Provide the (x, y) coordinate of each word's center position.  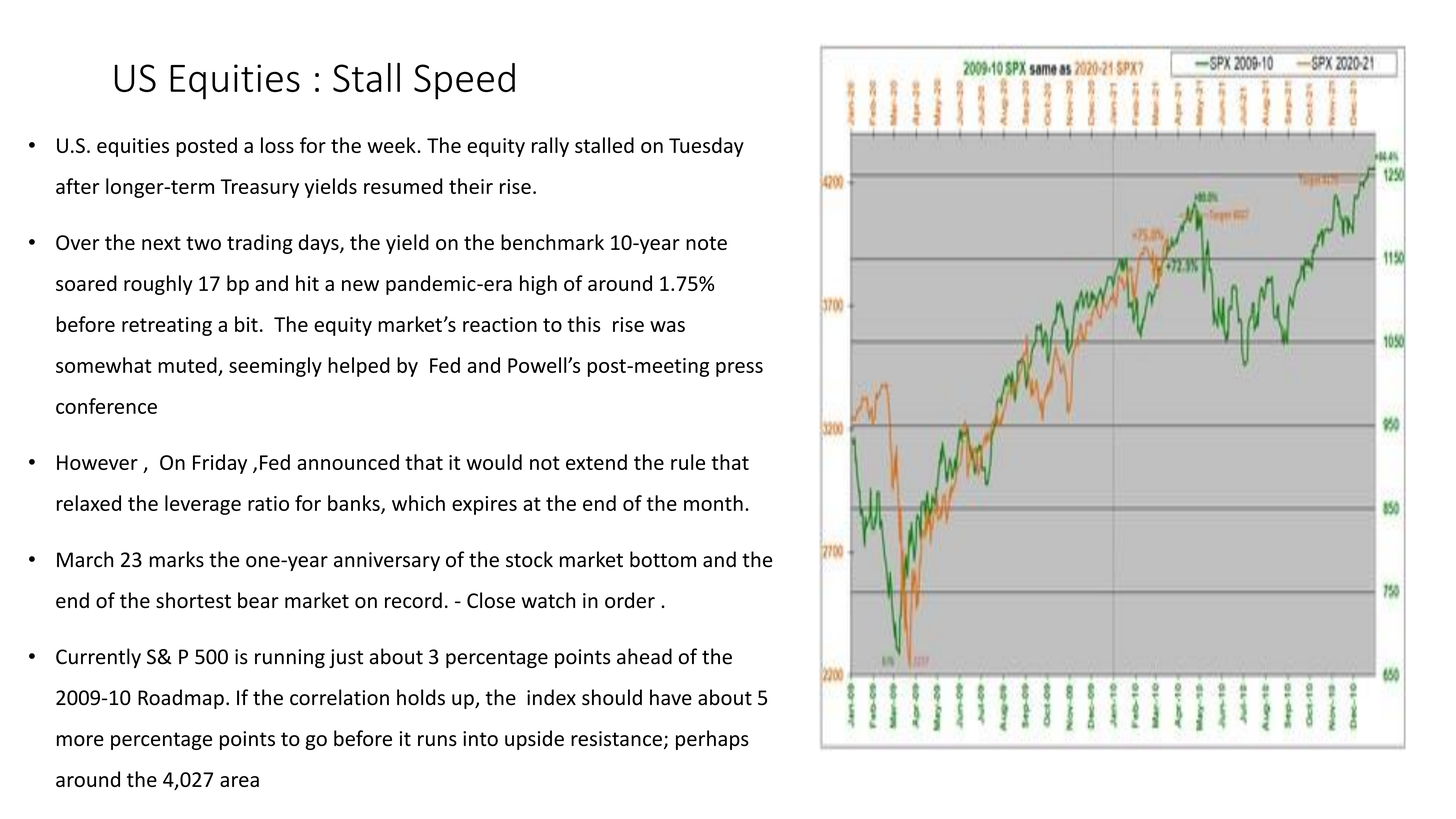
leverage (203, 505)
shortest (193, 600)
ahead (644, 656)
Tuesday (706, 147)
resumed (403, 186)
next (161, 243)
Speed (464, 81)
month (713, 503)
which (418, 503)
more (80, 740)
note (706, 243)
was (667, 326)
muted (187, 365)
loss (277, 145)
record (413, 600)
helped (359, 367)
